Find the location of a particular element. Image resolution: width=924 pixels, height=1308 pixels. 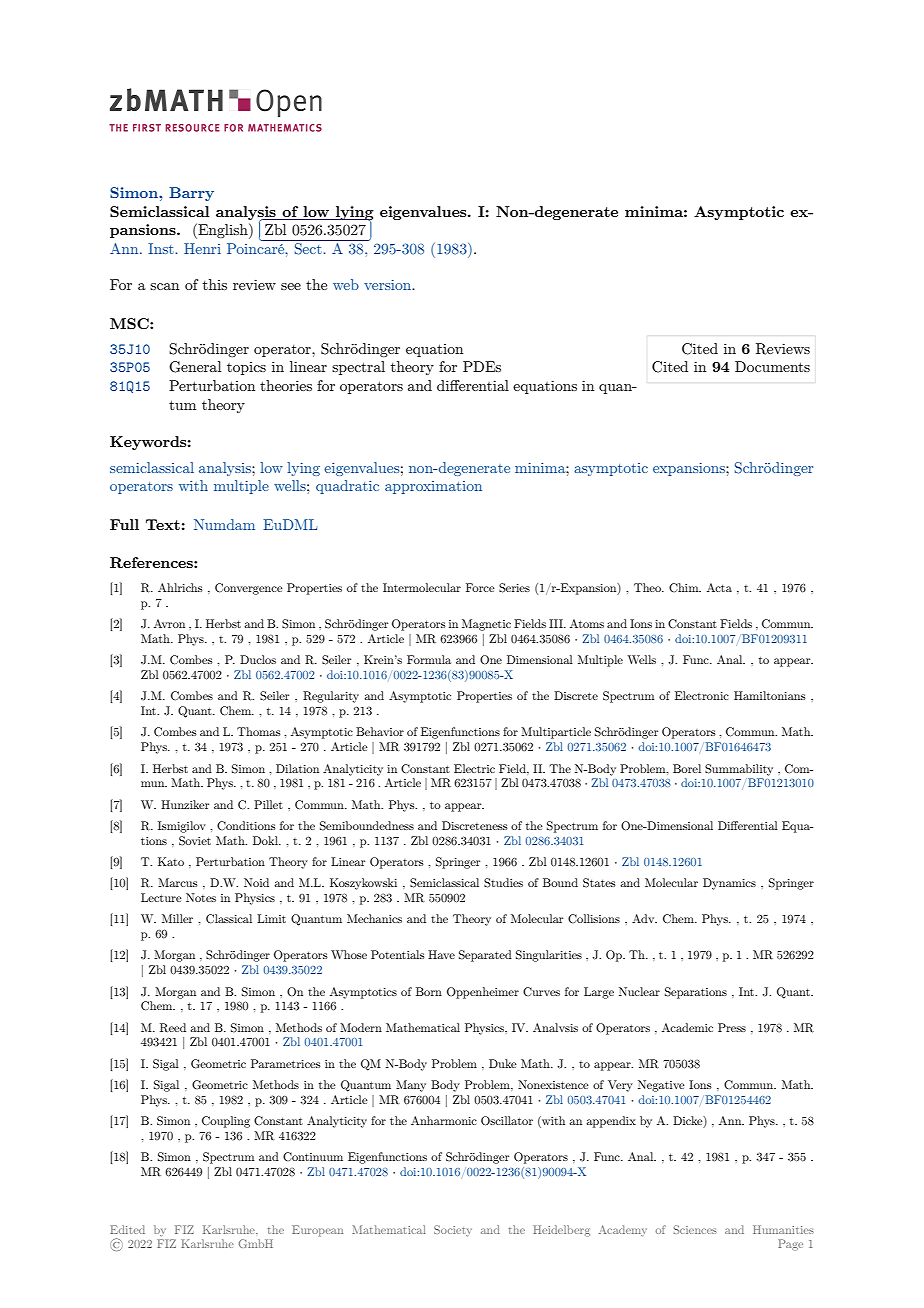

Documents is located at coordinates (772, 366).
